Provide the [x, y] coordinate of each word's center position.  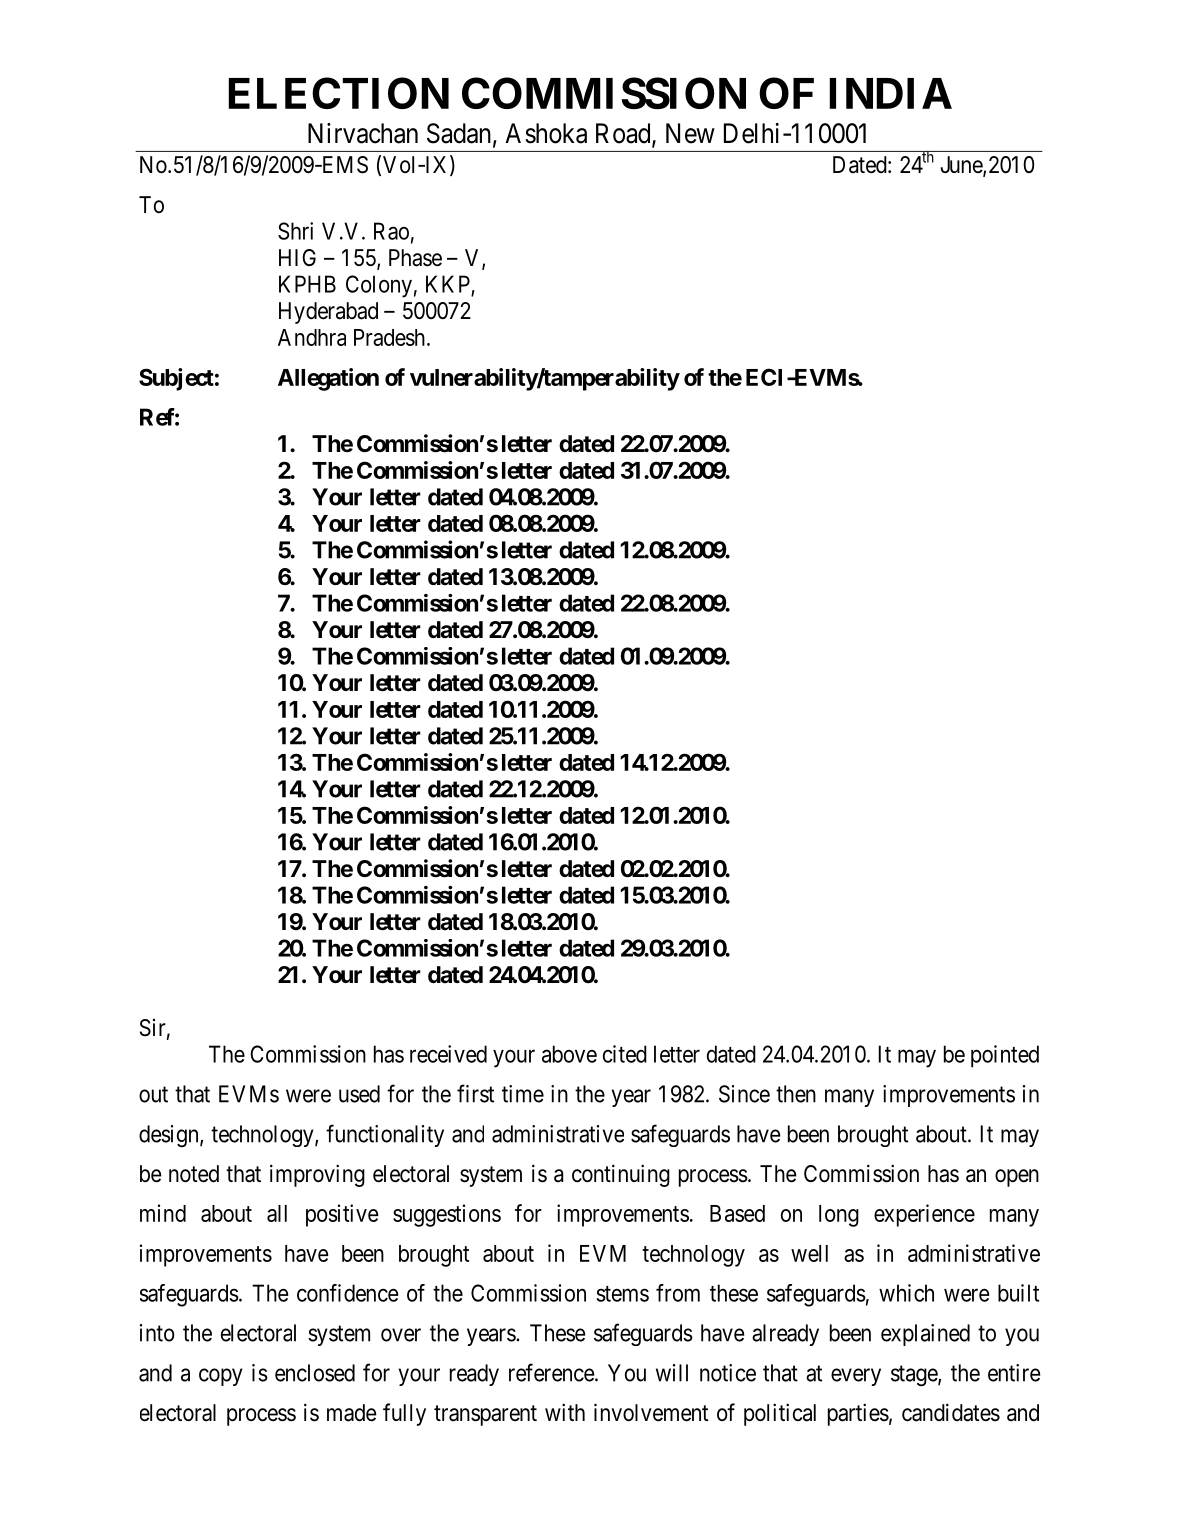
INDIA [890, 93]
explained [925, 1335]
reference [551, 1372]
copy [220, 1377]
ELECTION [338, 93]
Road [624, 134]
